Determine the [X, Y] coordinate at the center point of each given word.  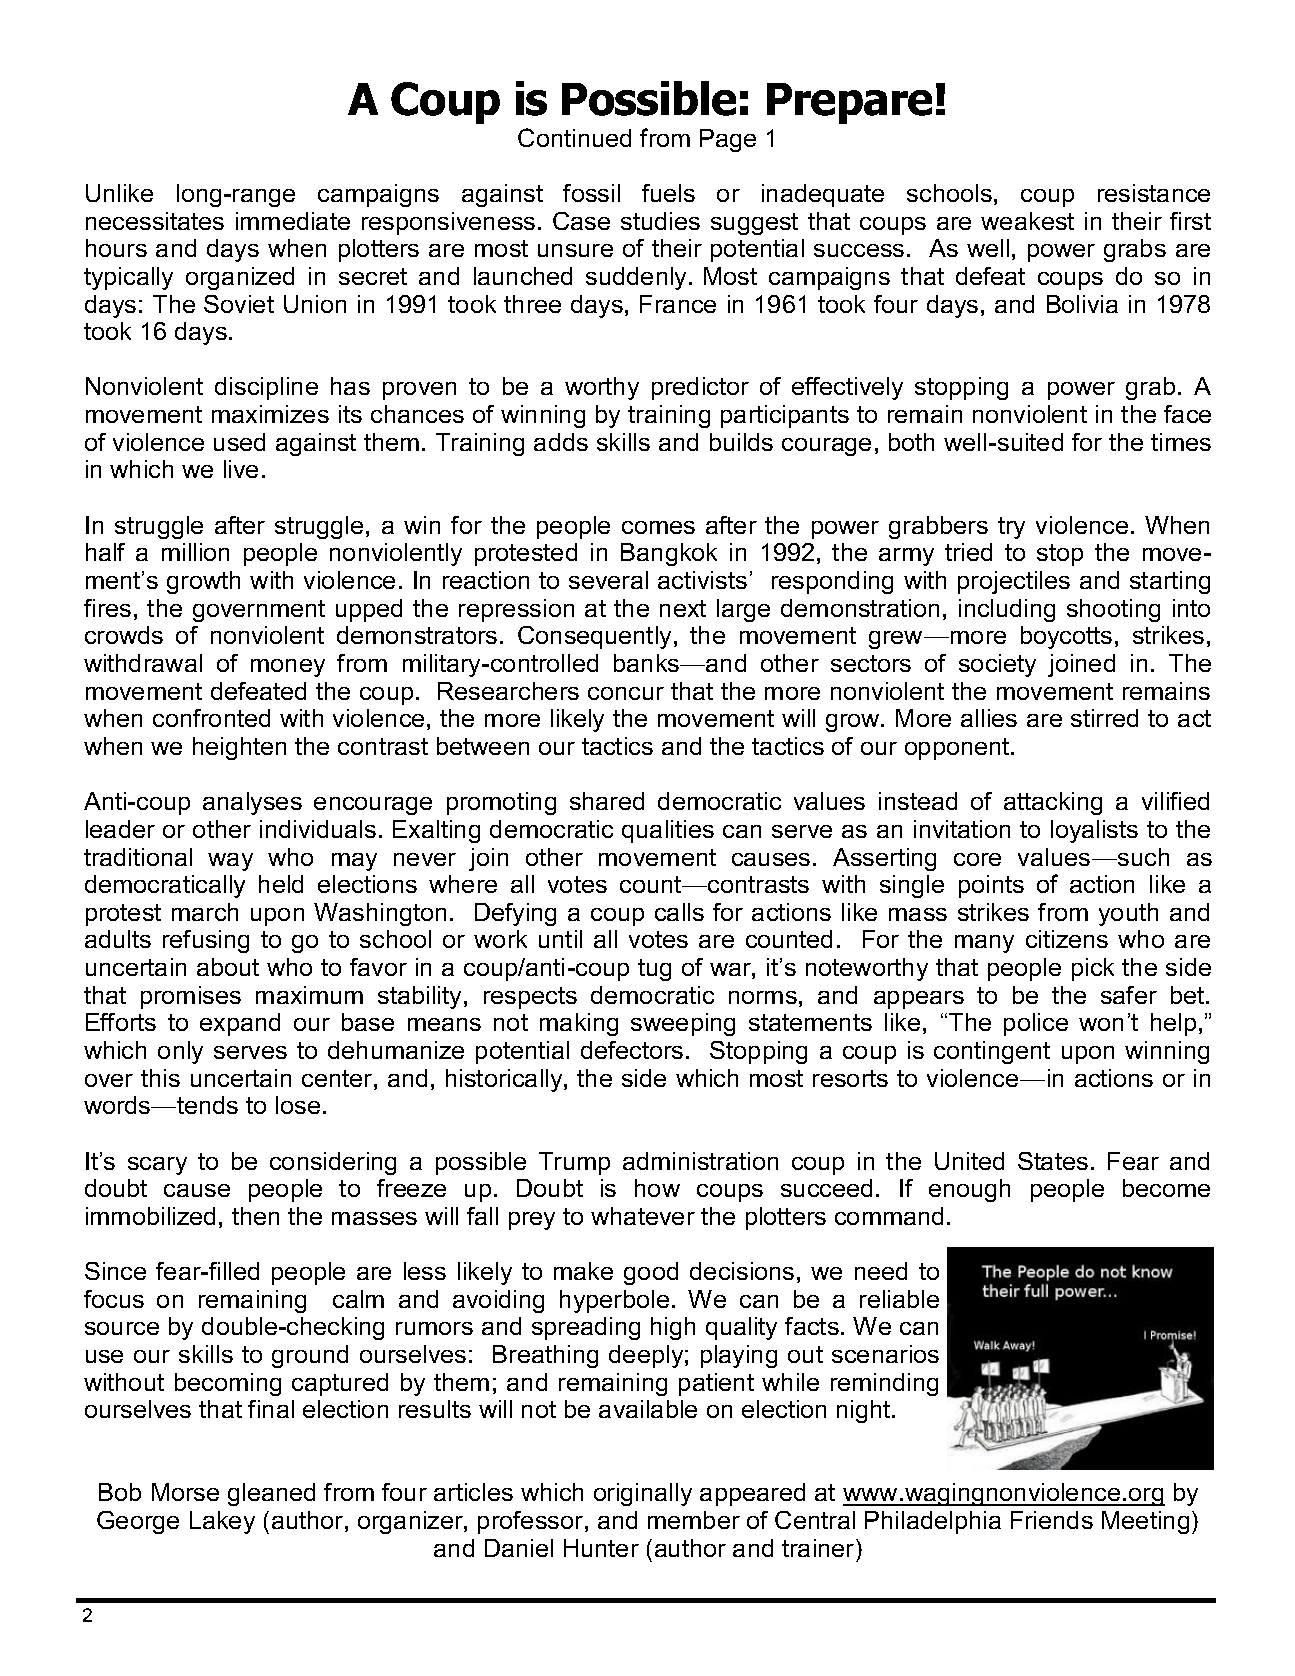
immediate [293, 221]
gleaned [271, 1494]
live [241, 469]
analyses [252, 803]
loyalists [1094, 831]
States [1053, 1161]
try [1011, 528]
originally [643, 1494]
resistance [1154, 193]
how [657, 1188]
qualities [668, 831]
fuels [668, 193]
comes [658, 527]
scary [157, 1166]
